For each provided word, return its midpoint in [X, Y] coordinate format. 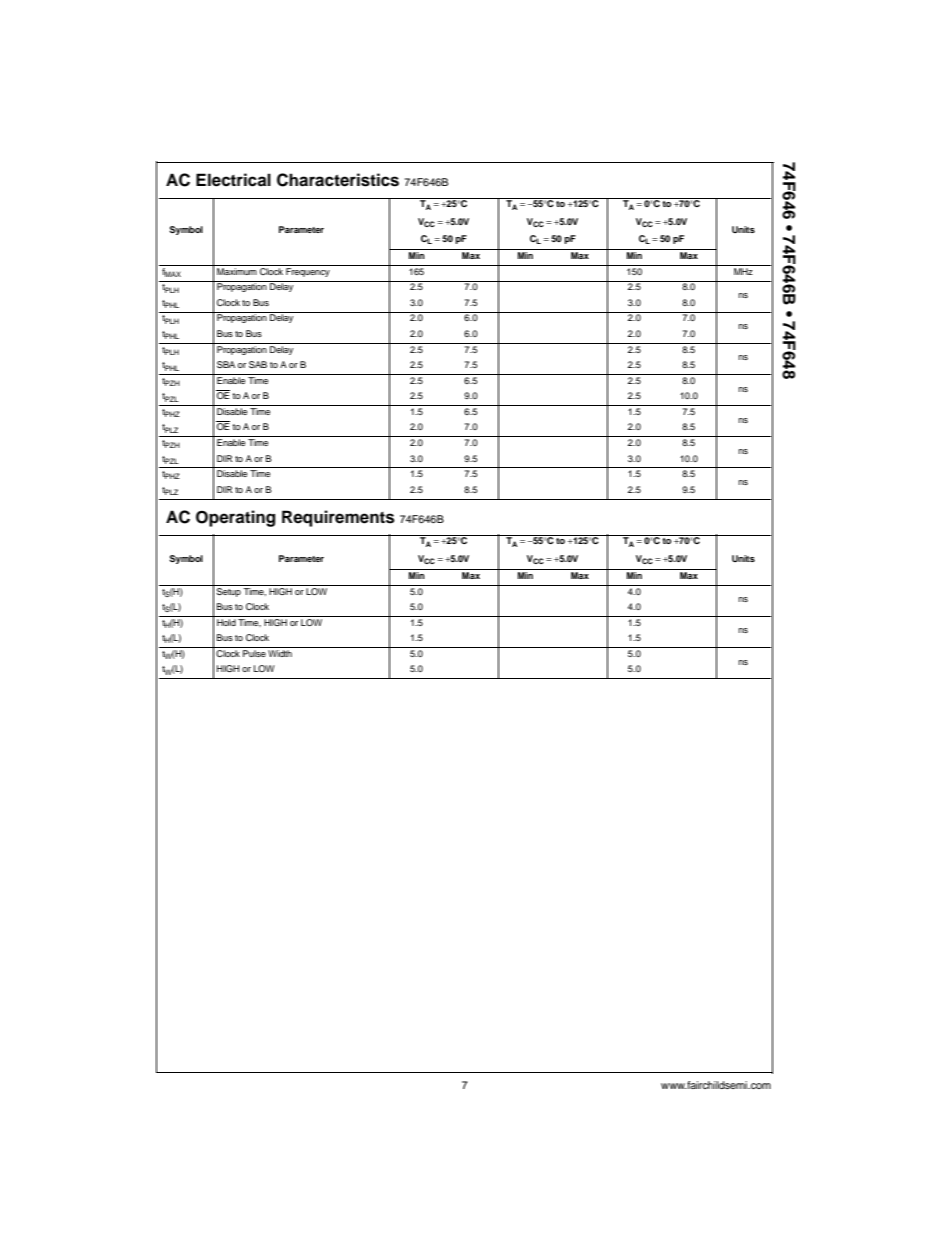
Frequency [308, 271]
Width [280, 653]
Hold [226, 622]
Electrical [233, 180]
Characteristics [338, 180]
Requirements [338, 518]
